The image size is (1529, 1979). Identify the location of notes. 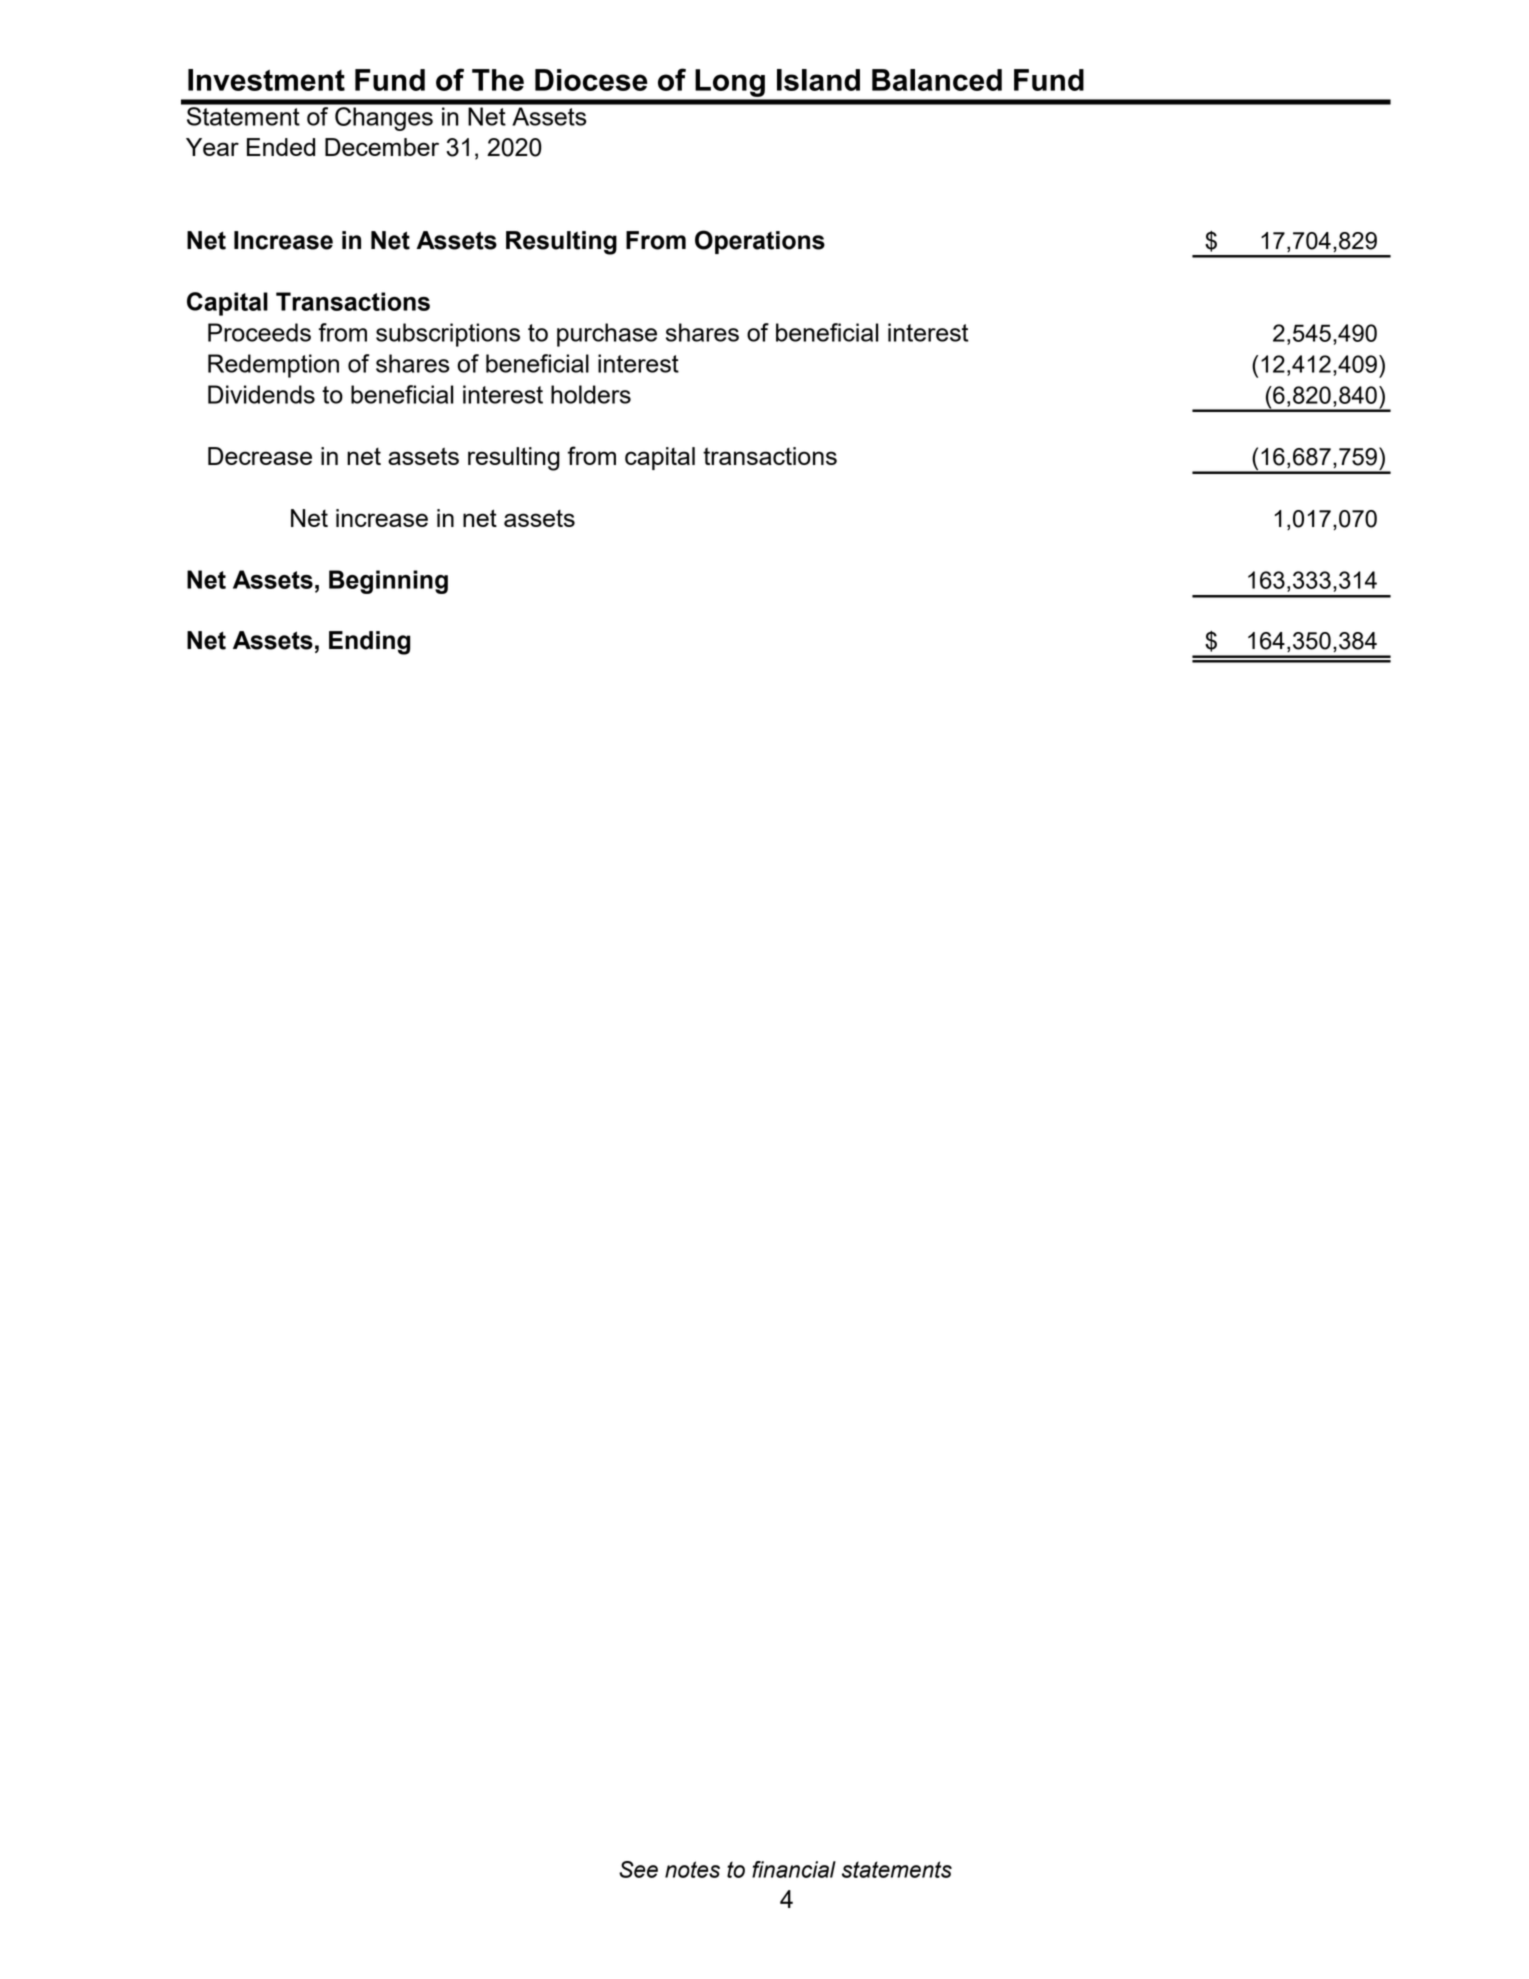
(692, 1869).
